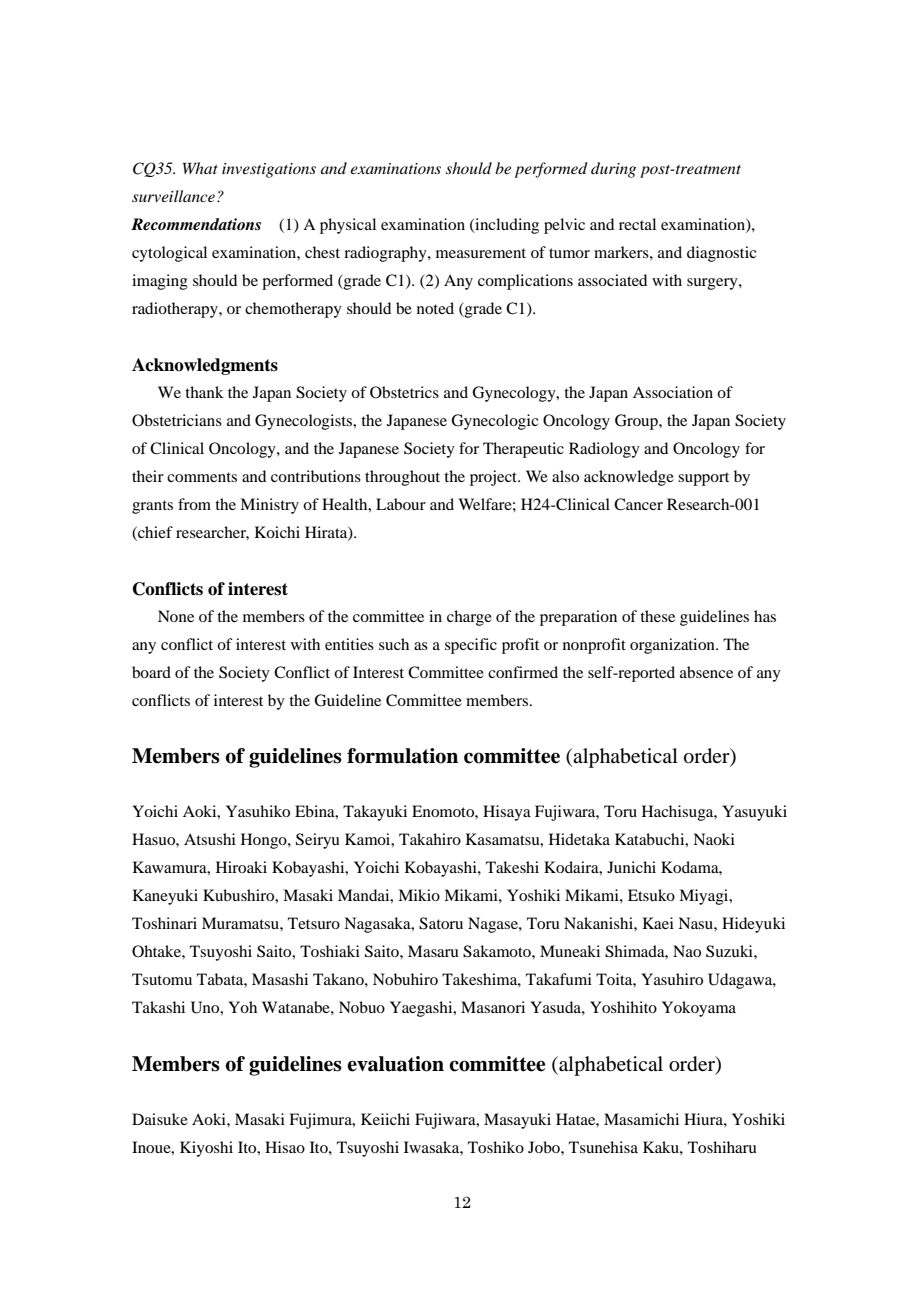 This screenshot has height=1308, width=924. What do you see at coordinates (402, 756) in the screenshot?
I see `formulation` at bounding box center [402, 756].
